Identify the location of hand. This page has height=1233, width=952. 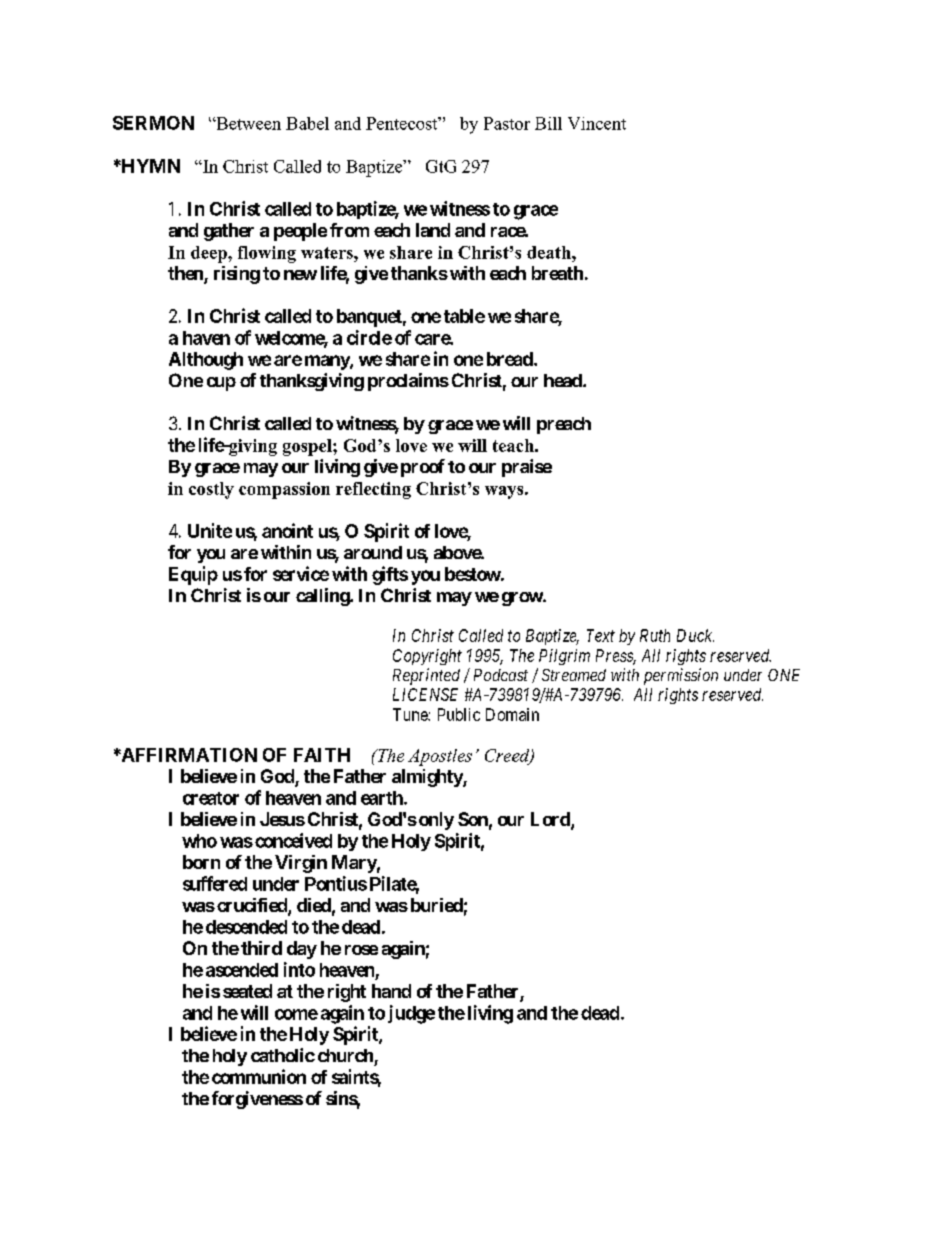
(391, 991).
